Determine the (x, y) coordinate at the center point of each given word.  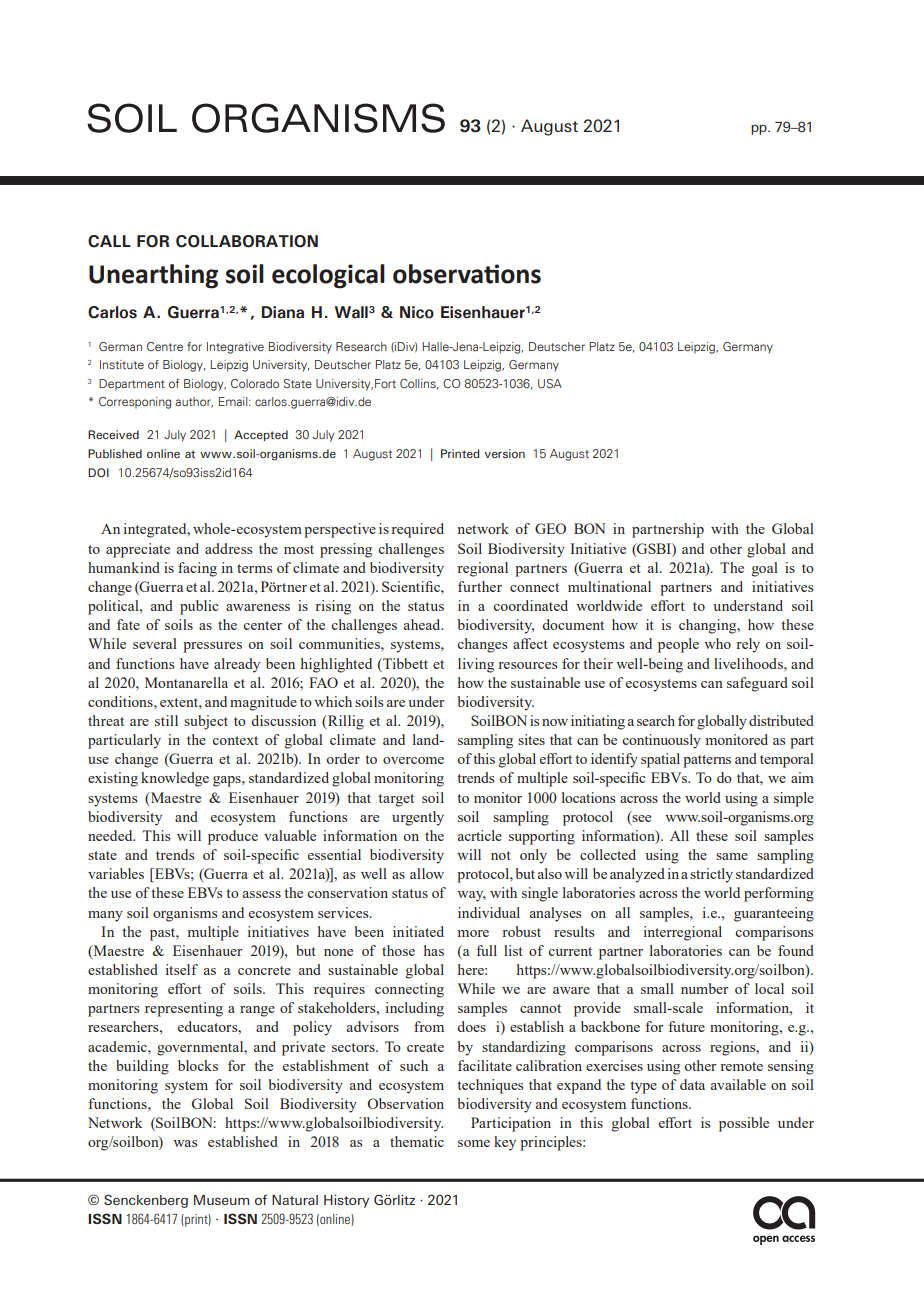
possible (744, 1124)
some (474, 1143)
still (166, 720)
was (185, 1143)
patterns (707, 761)
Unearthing (153, 276)
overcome (413, 760)
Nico (417, 312)
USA (550, 383)
